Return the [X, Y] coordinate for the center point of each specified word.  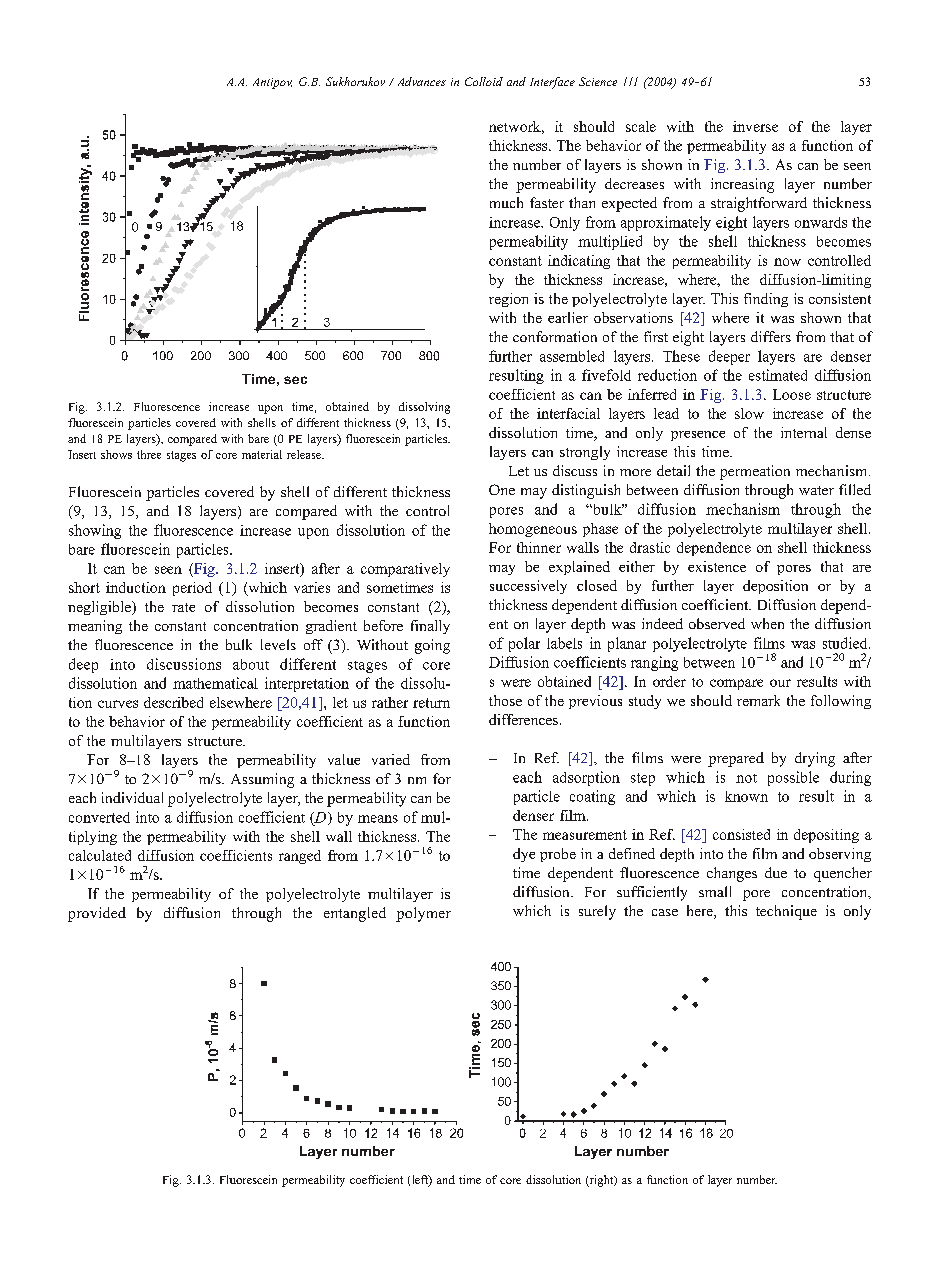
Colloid [484, 81]
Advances [422, 81]
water [816, 490]
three [149, 454]
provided [97, 914]
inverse [755, 126]
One [502, 489]
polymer [423, 914]
